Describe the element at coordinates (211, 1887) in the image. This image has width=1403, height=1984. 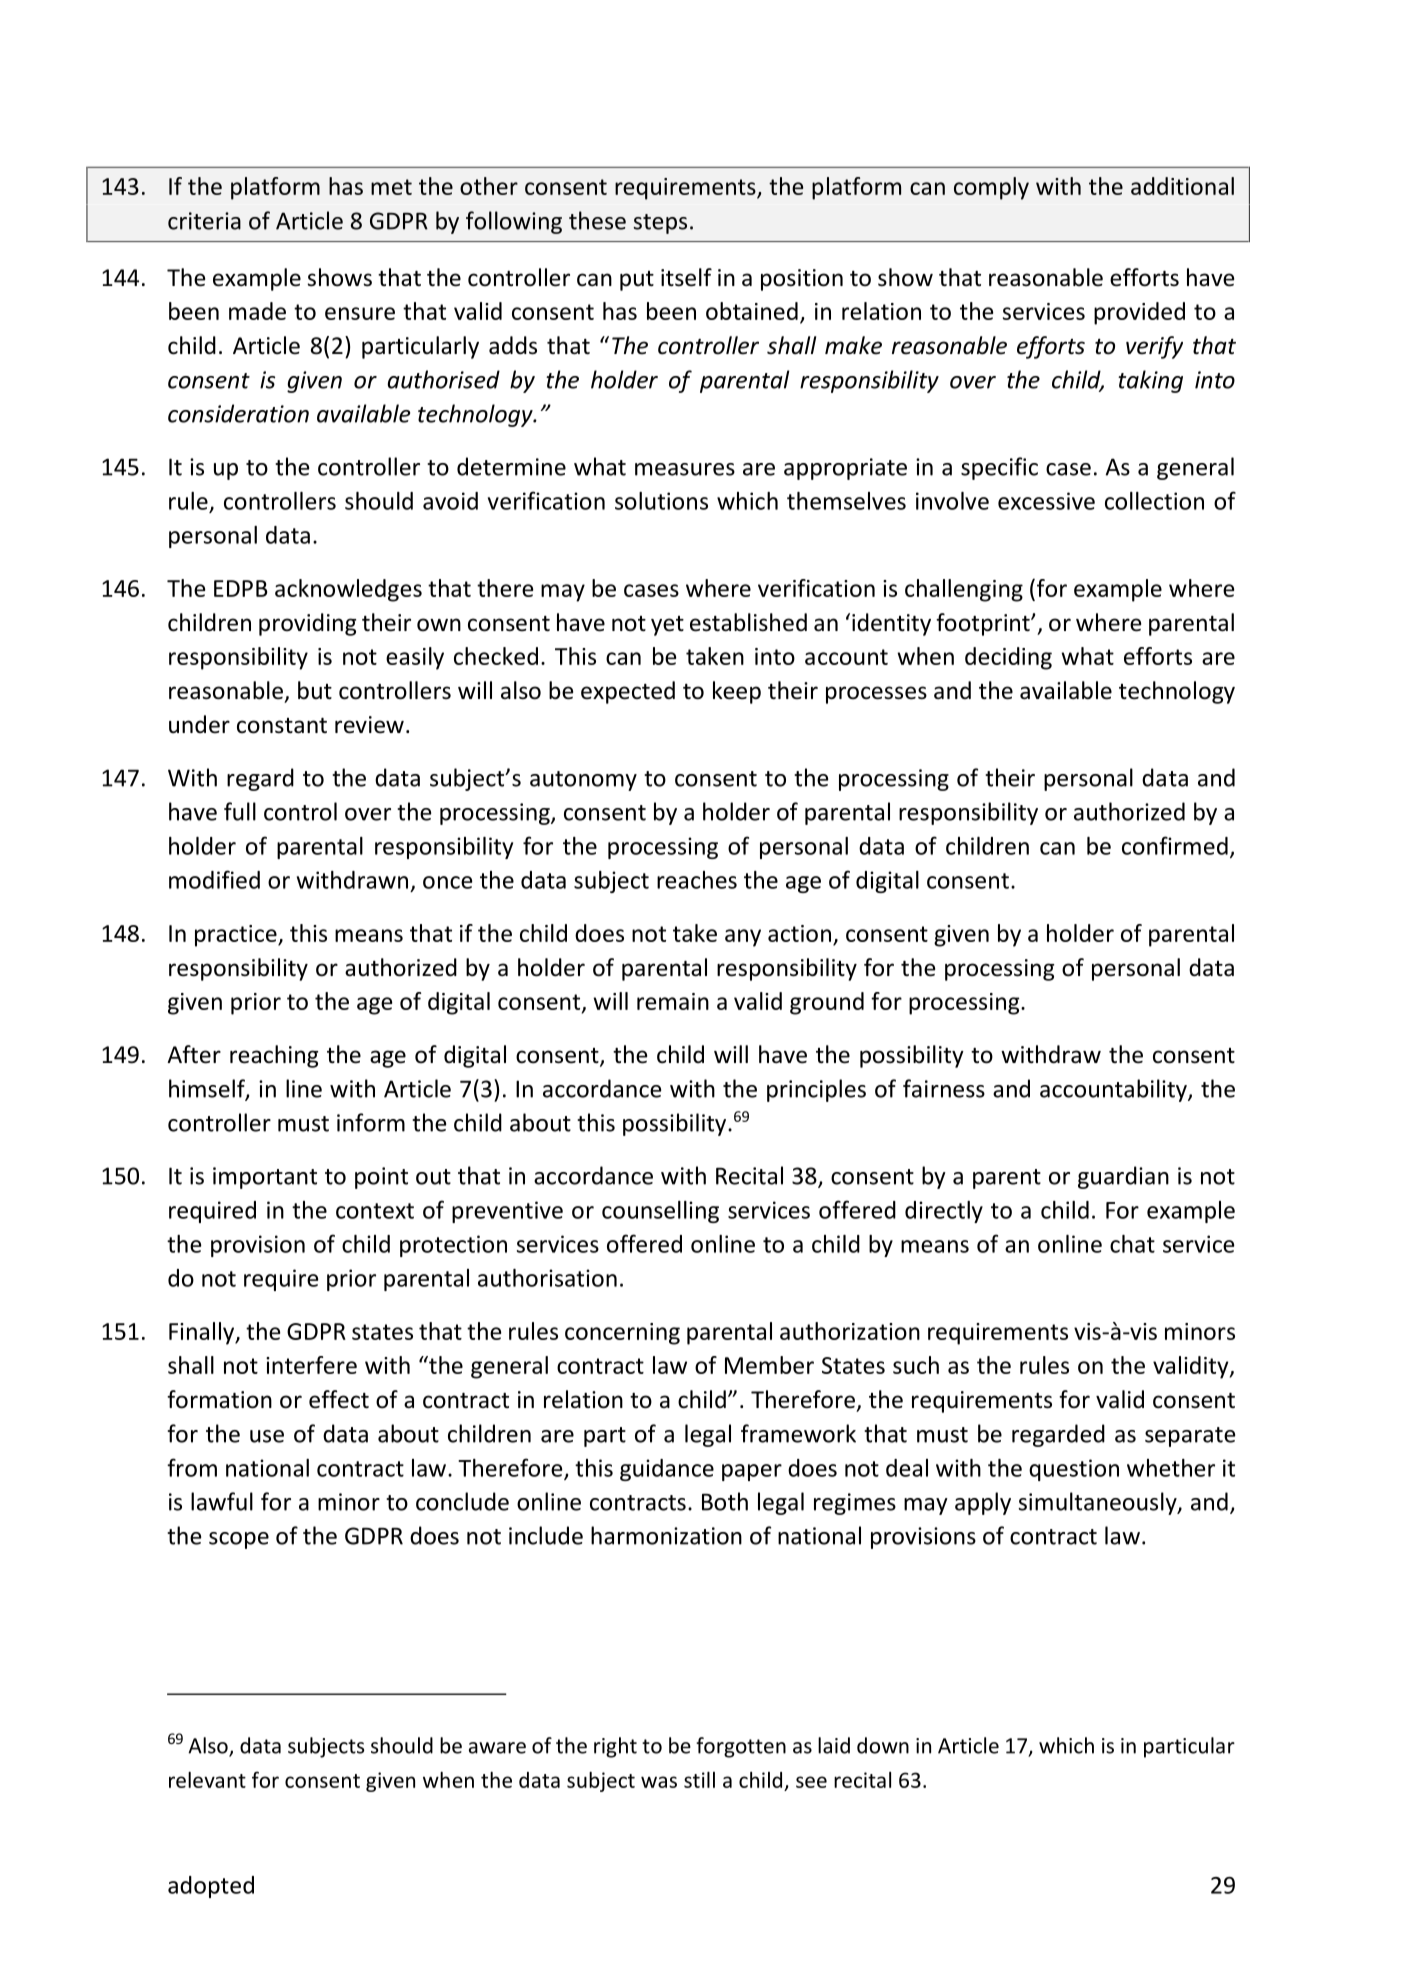
I see `adopted` at that location.
